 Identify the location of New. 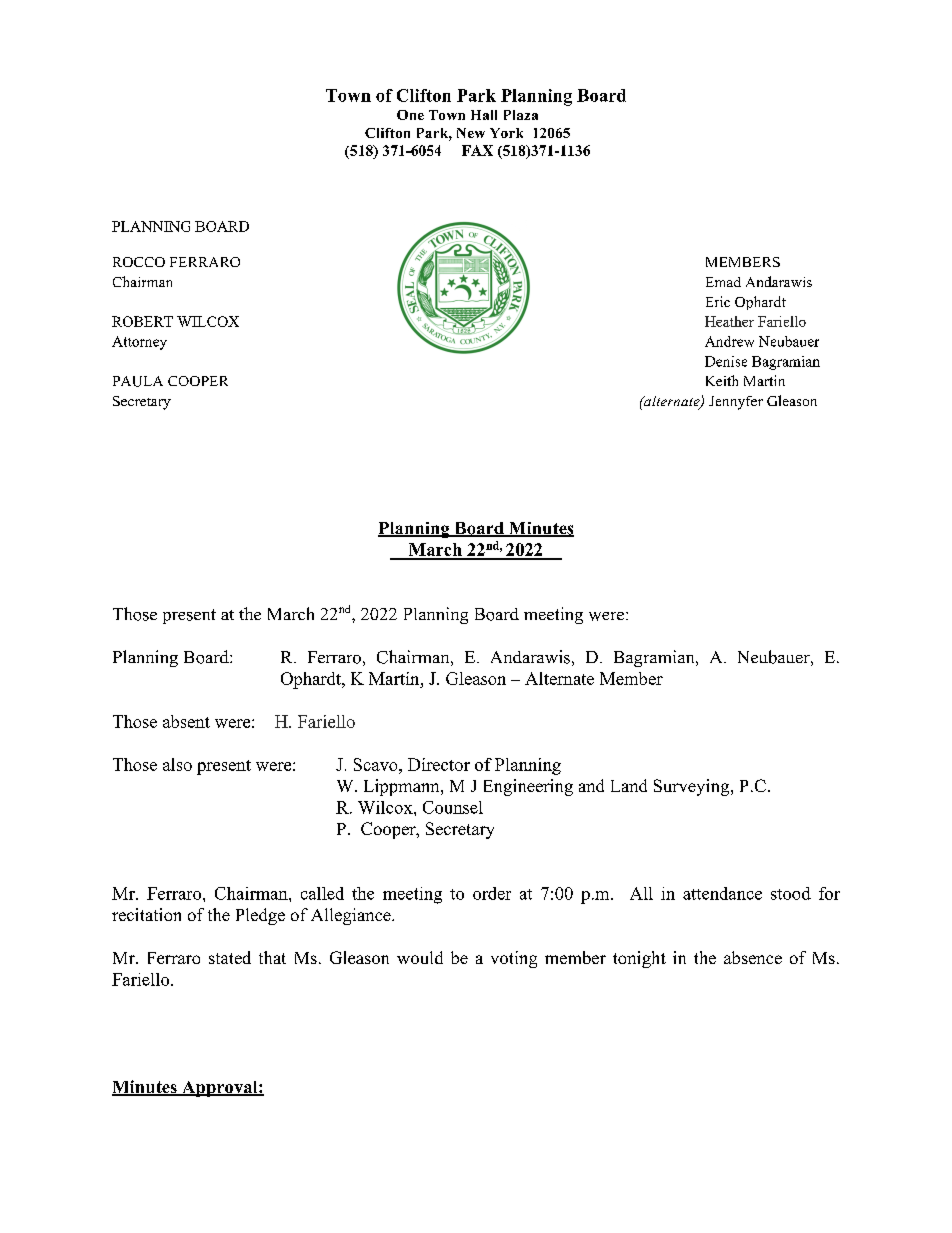
(471, 133).
